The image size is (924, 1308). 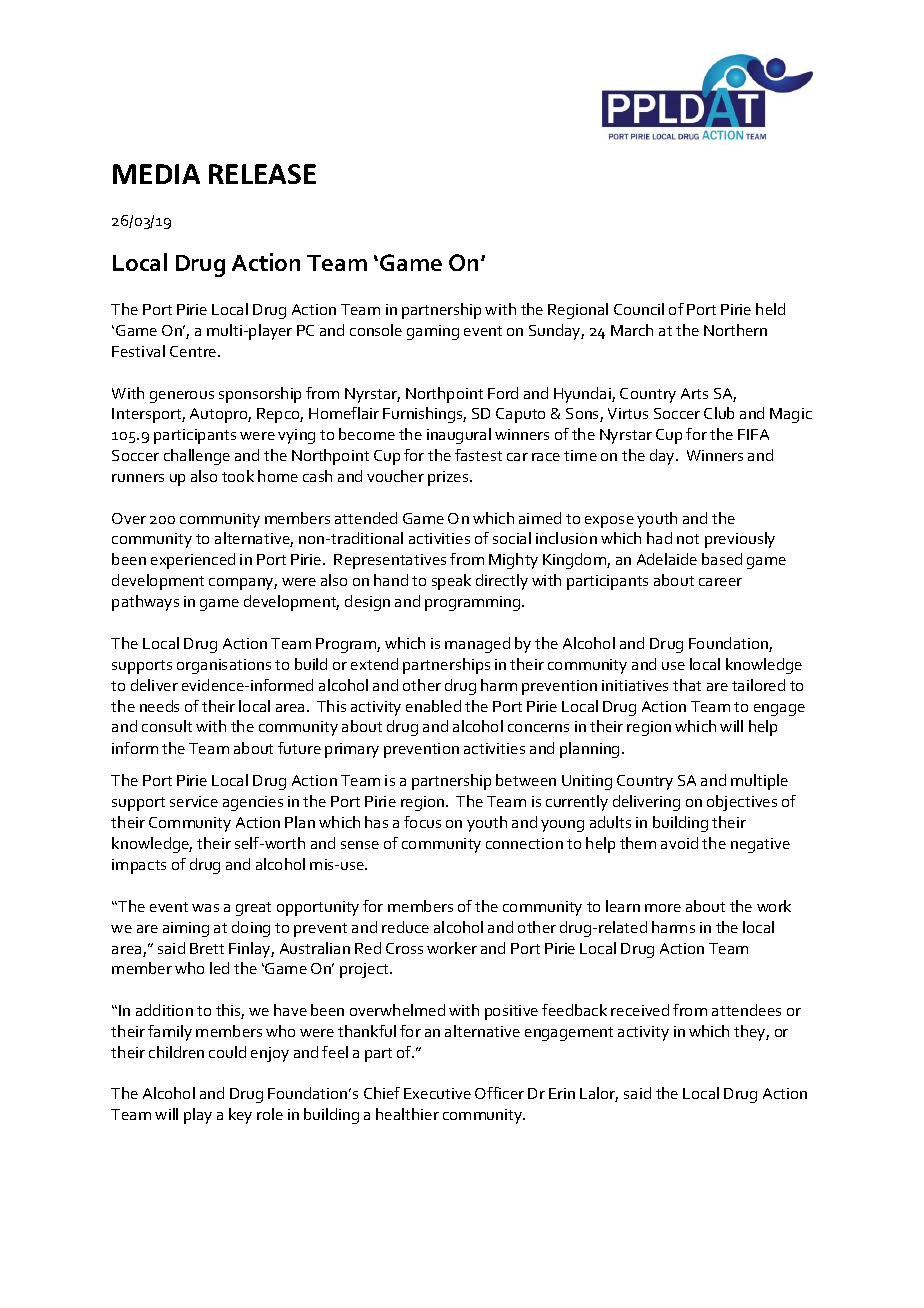 What do you see at coordinates (449, 478) in the document?
I see `prizes` at bounding box center [449, 478].
